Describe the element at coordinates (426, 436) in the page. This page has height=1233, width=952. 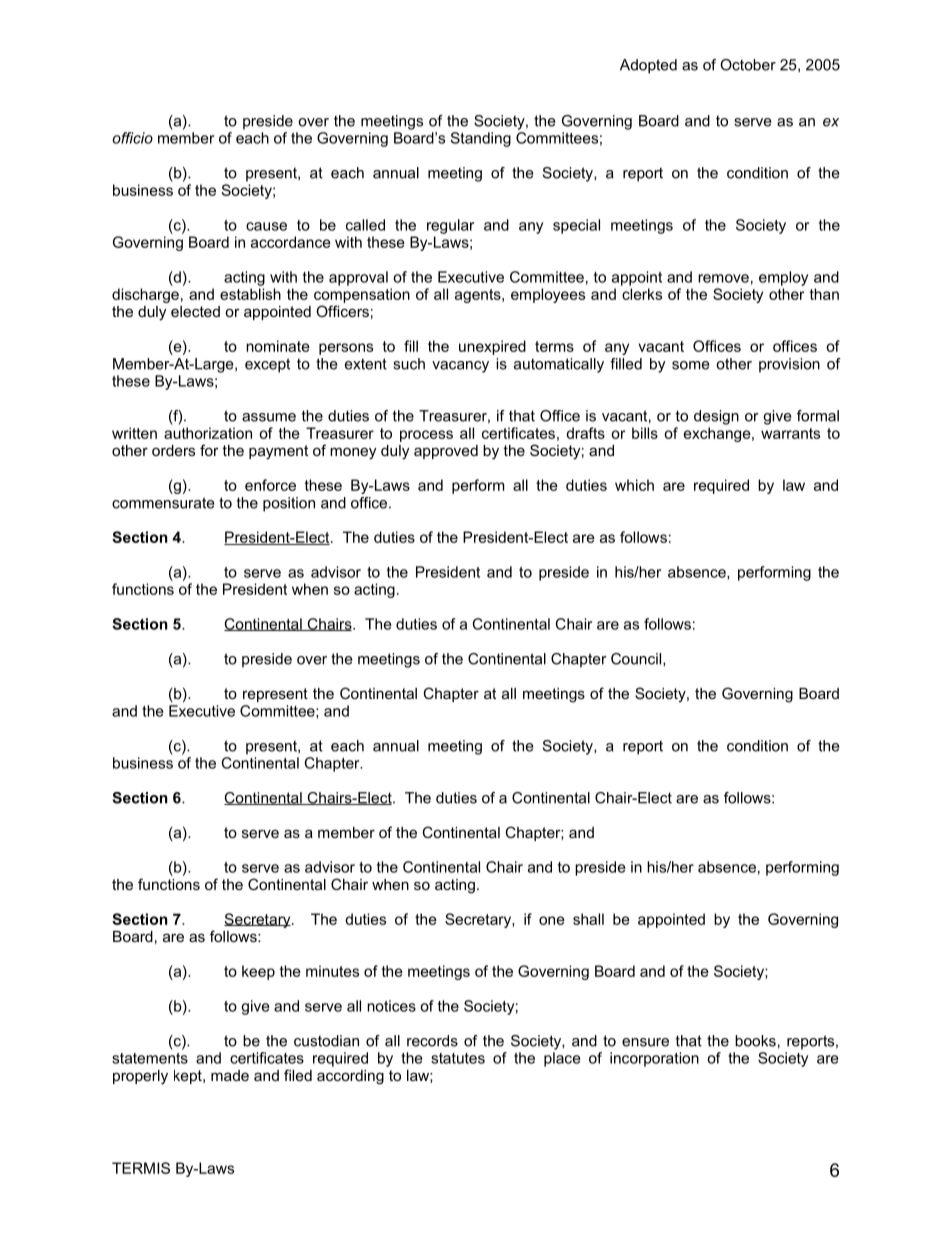
I see `process` at that location.
